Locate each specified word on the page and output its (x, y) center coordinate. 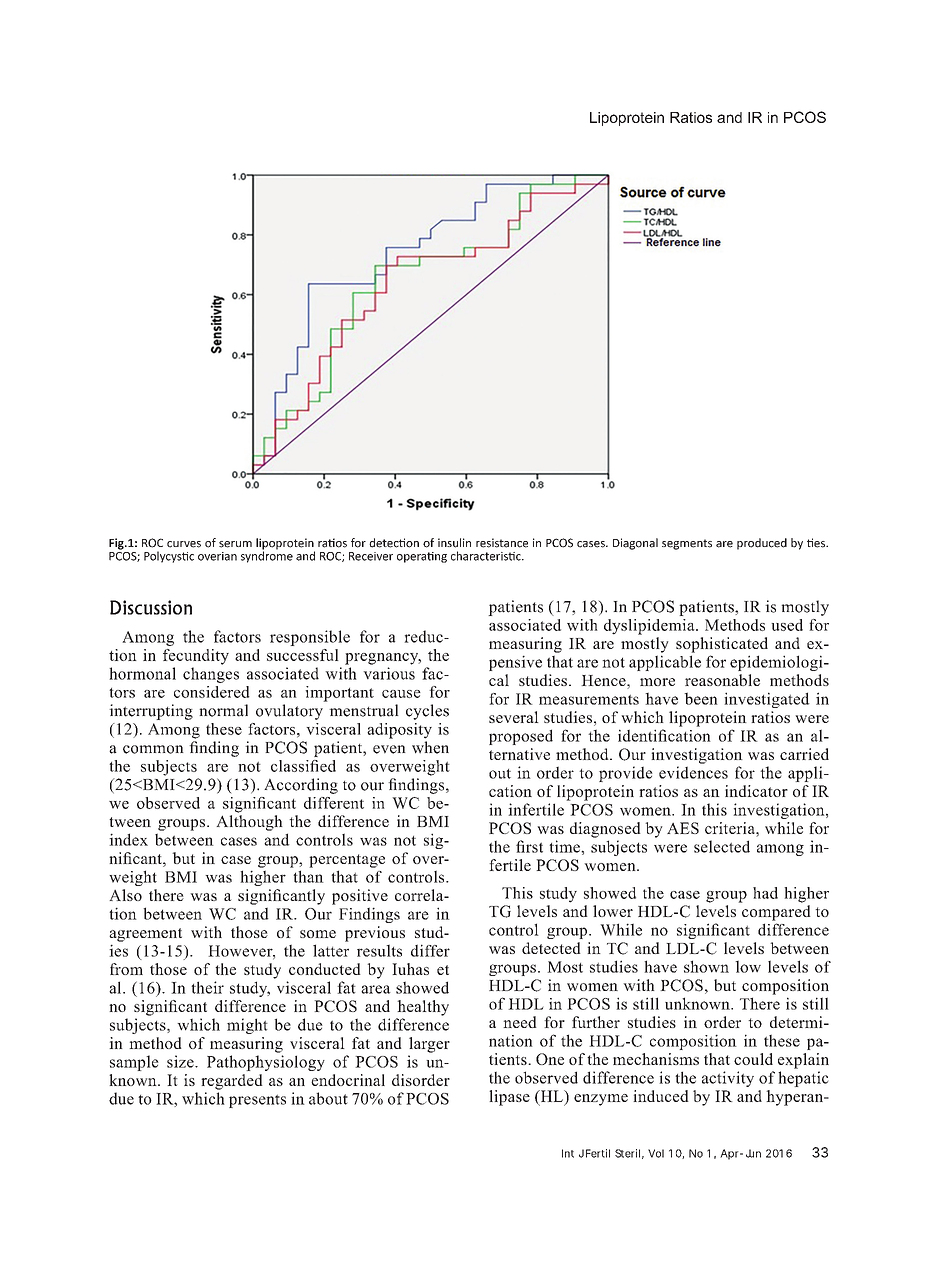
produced (762, 544)
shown (706, 966)
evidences (693, 772)
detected (551, 948)
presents (257, 1101)
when (430, 747)
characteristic (487, 556)
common (153, 749)
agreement (145, 935)
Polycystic (169, 557)
